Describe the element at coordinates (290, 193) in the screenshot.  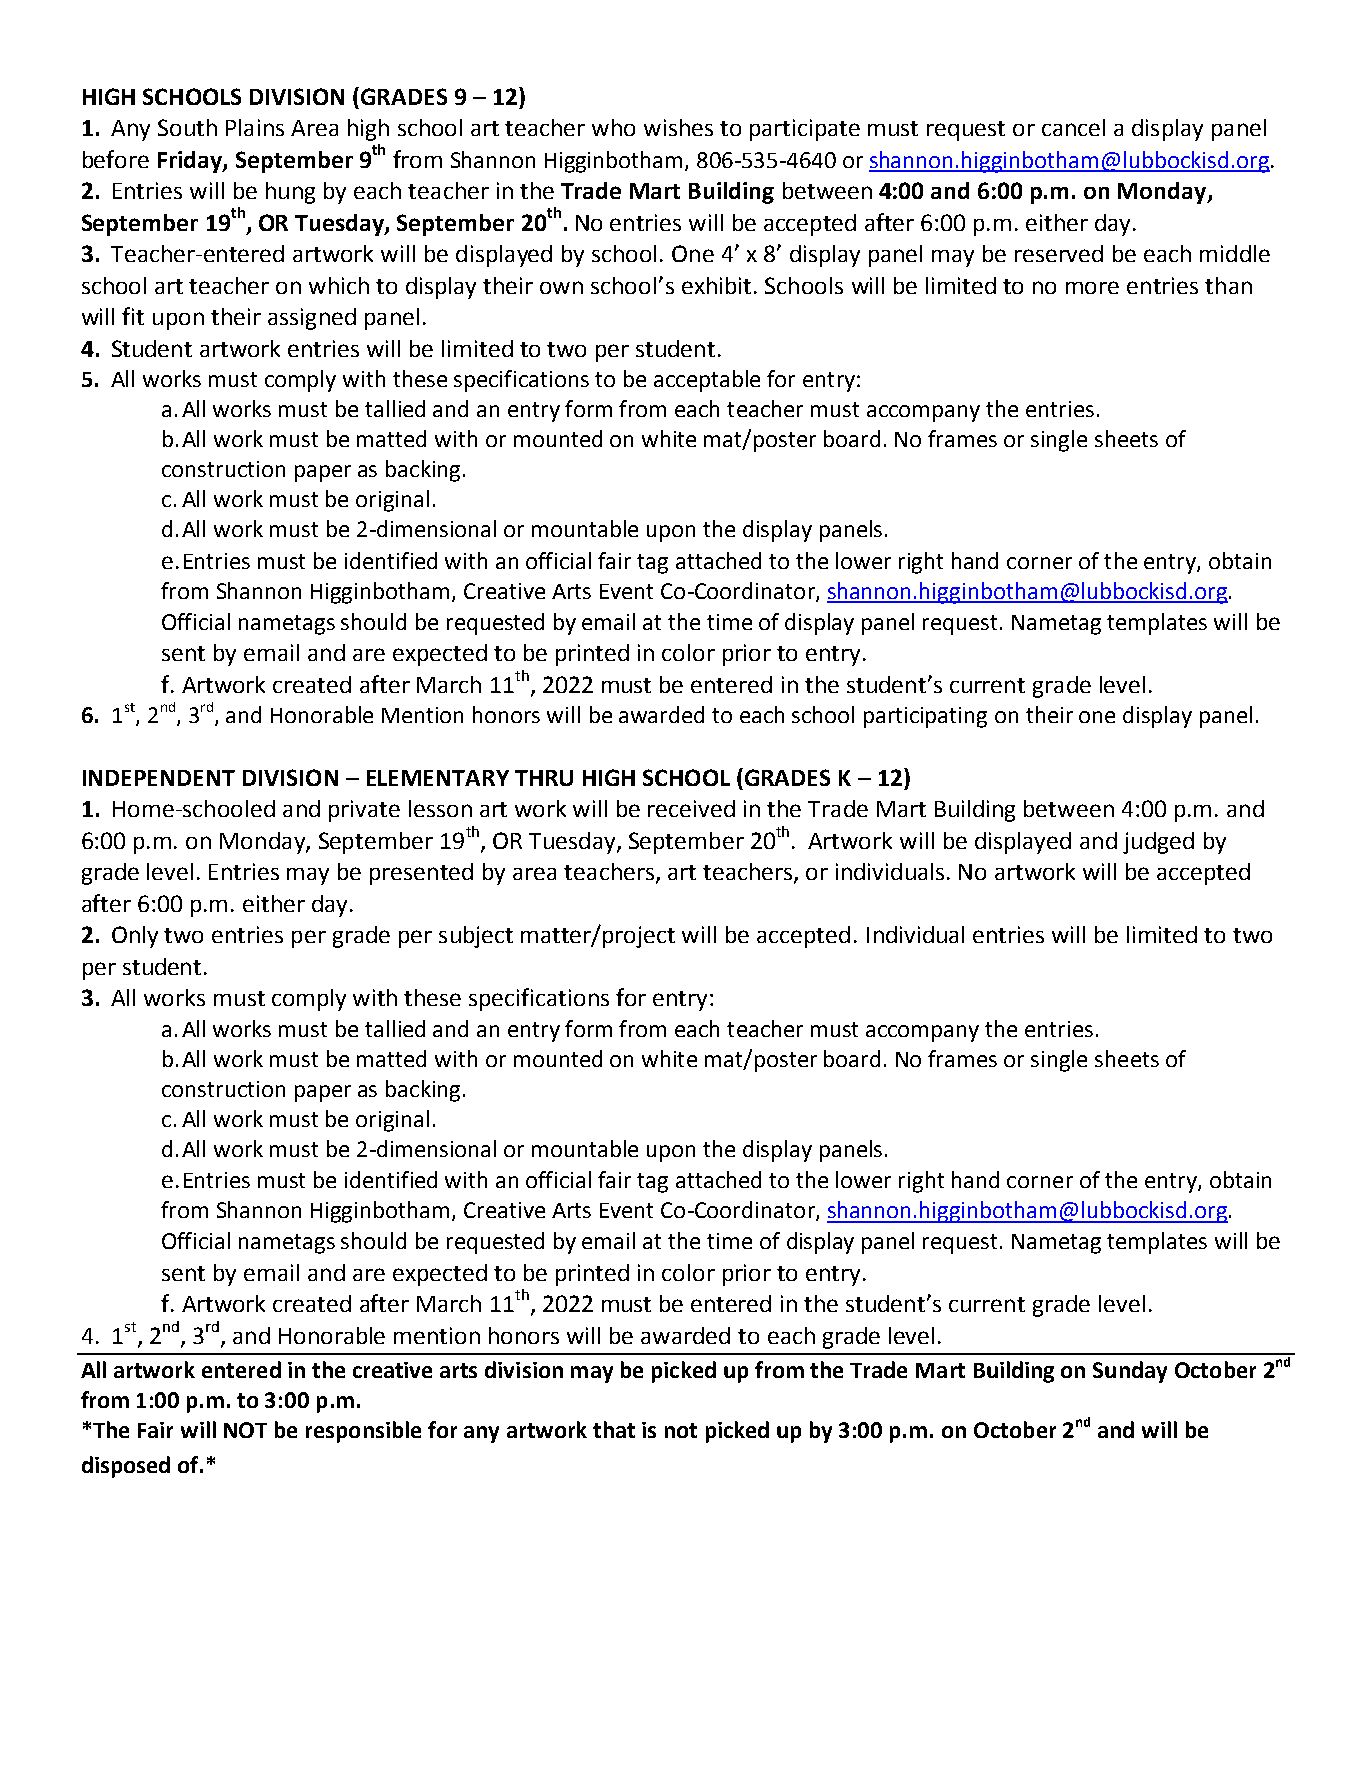
I see `hung` at that location.
